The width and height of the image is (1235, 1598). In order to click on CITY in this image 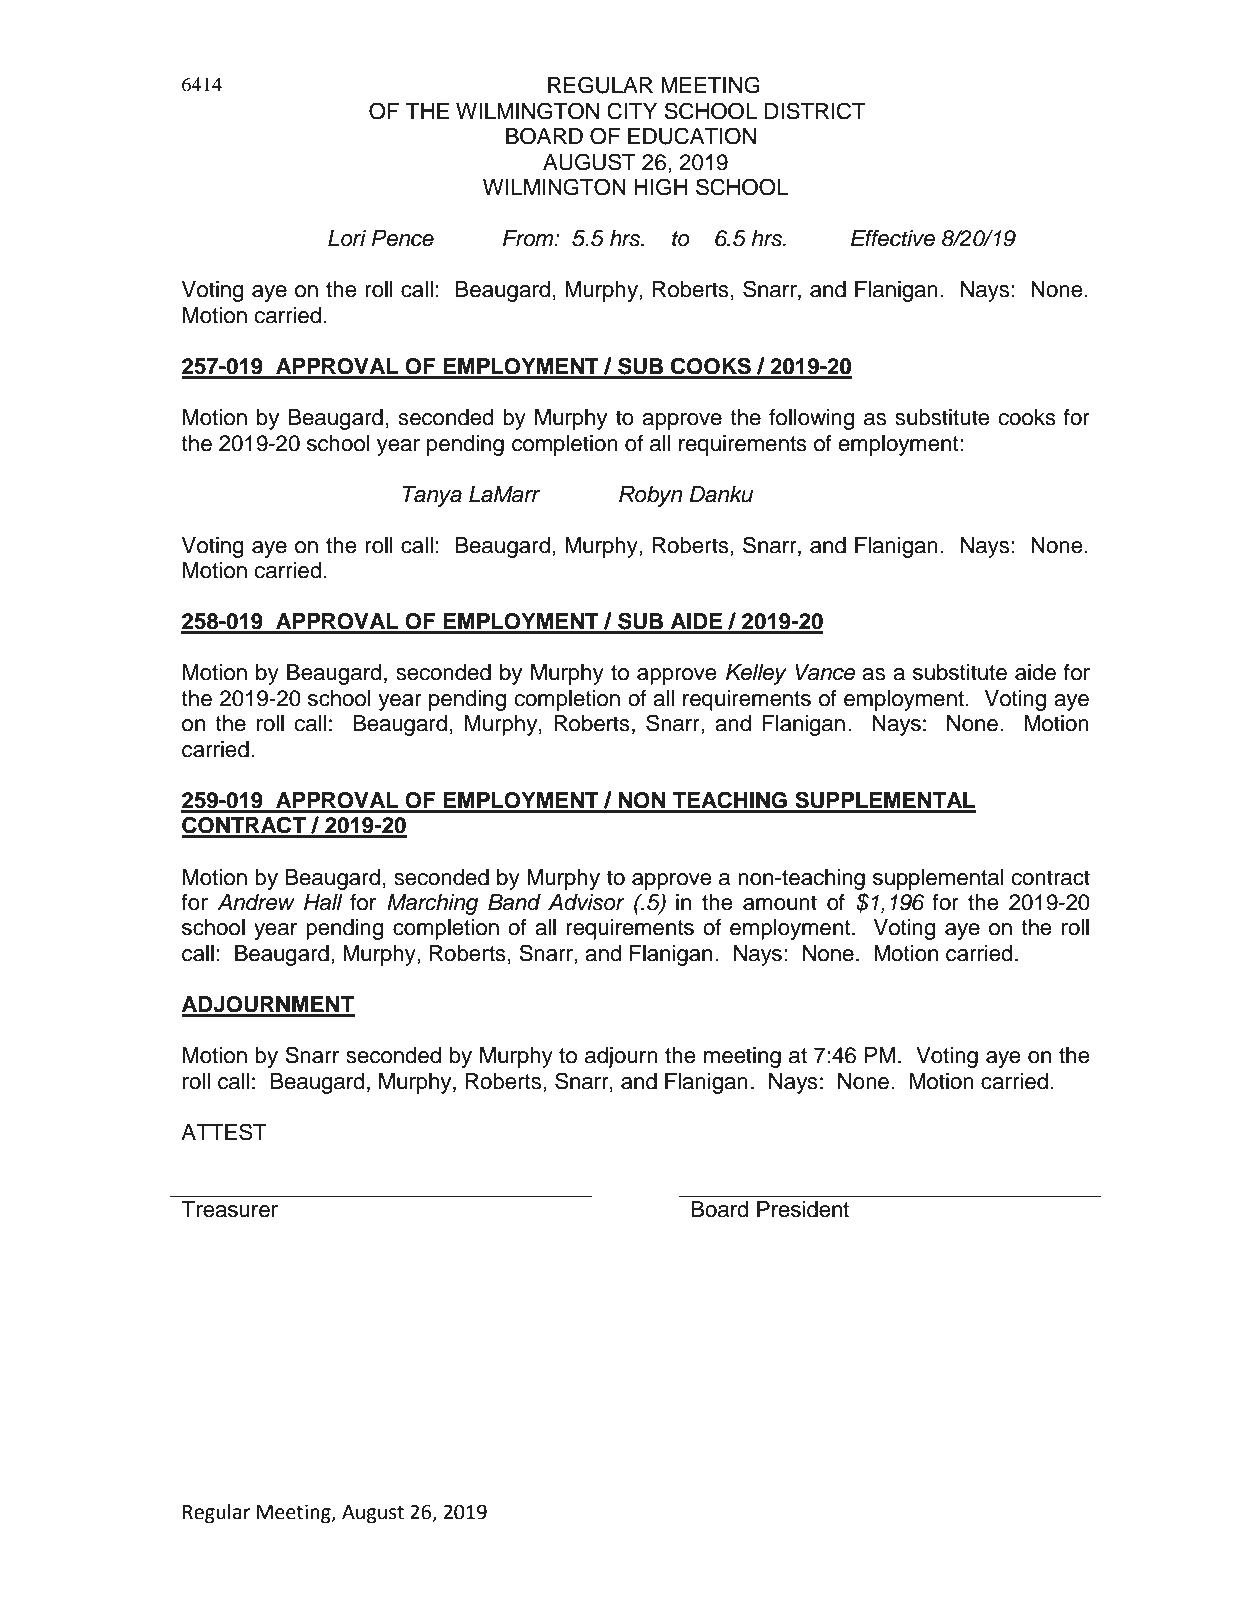, I will do `click(632, 111)`.
